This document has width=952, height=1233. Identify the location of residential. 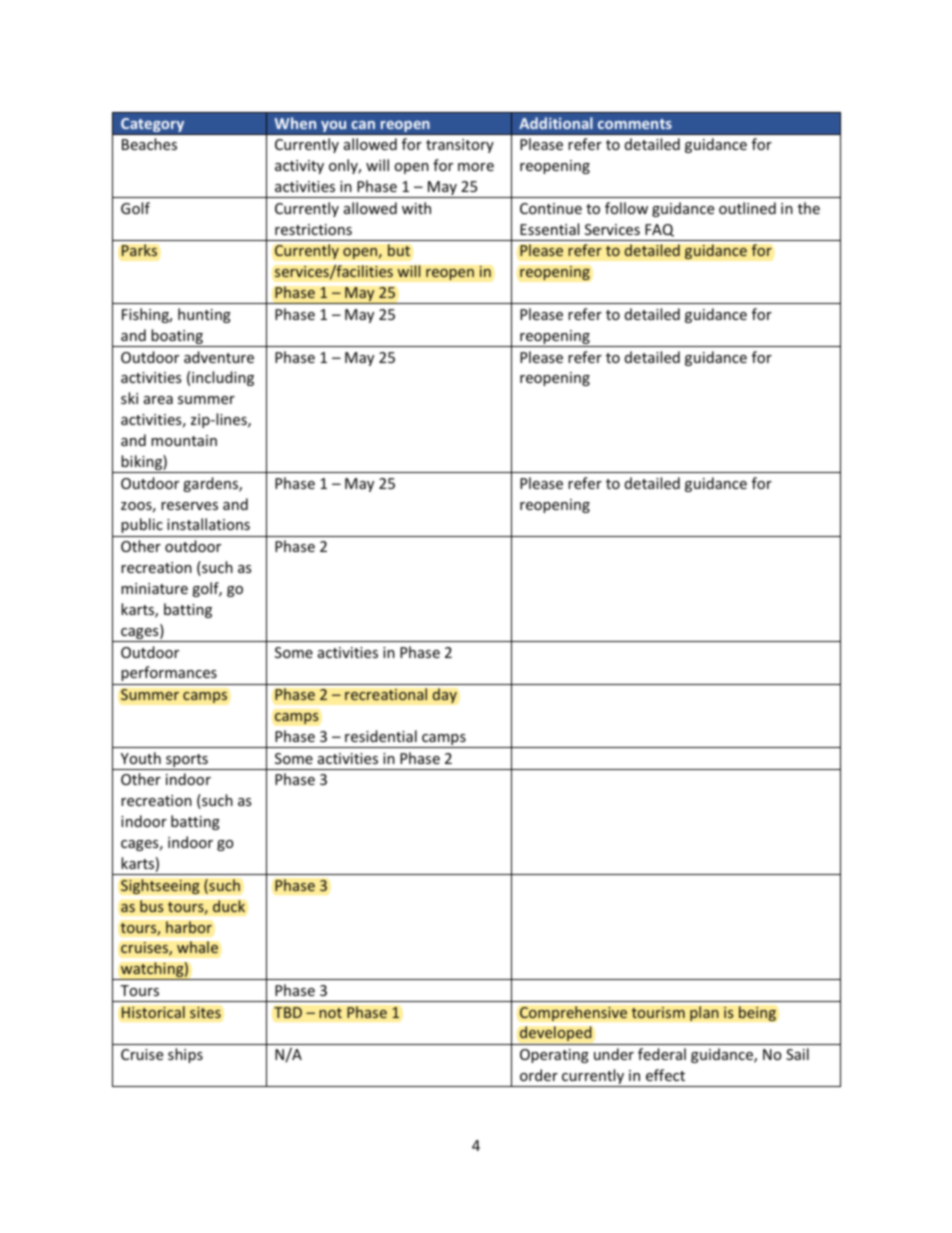
(381, 736).
